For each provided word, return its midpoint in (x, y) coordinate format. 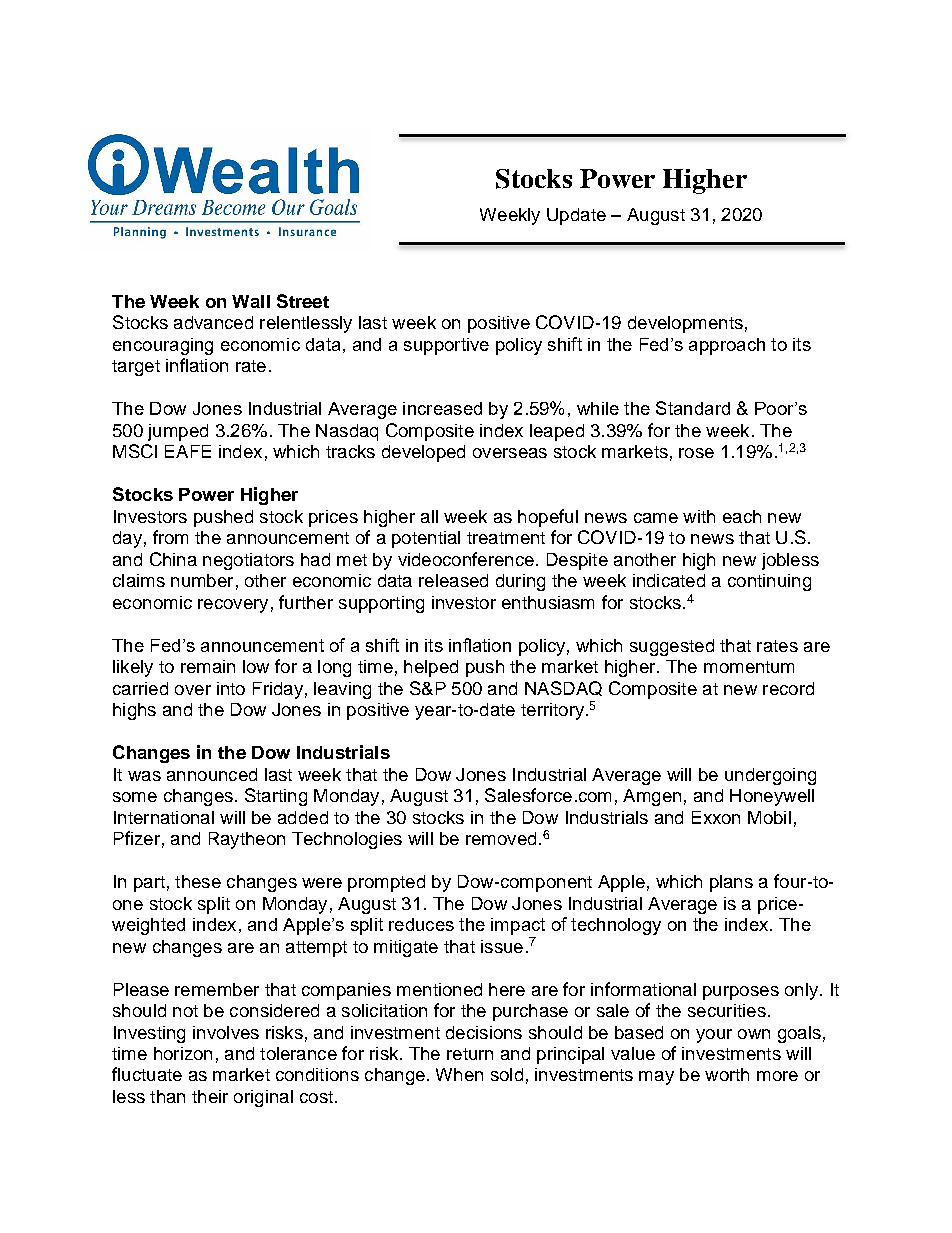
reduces (421, 924)
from (170, 537)
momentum (749, 667)
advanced (213, 322)
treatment (506, 538)
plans (731, 883)
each (742, 516)
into (231, 688)
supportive (446, 346)
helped (431, 668)
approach (727, 346)
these (198, 881)
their (210, 1096)
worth (727, 1074)
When (459, 1074)
